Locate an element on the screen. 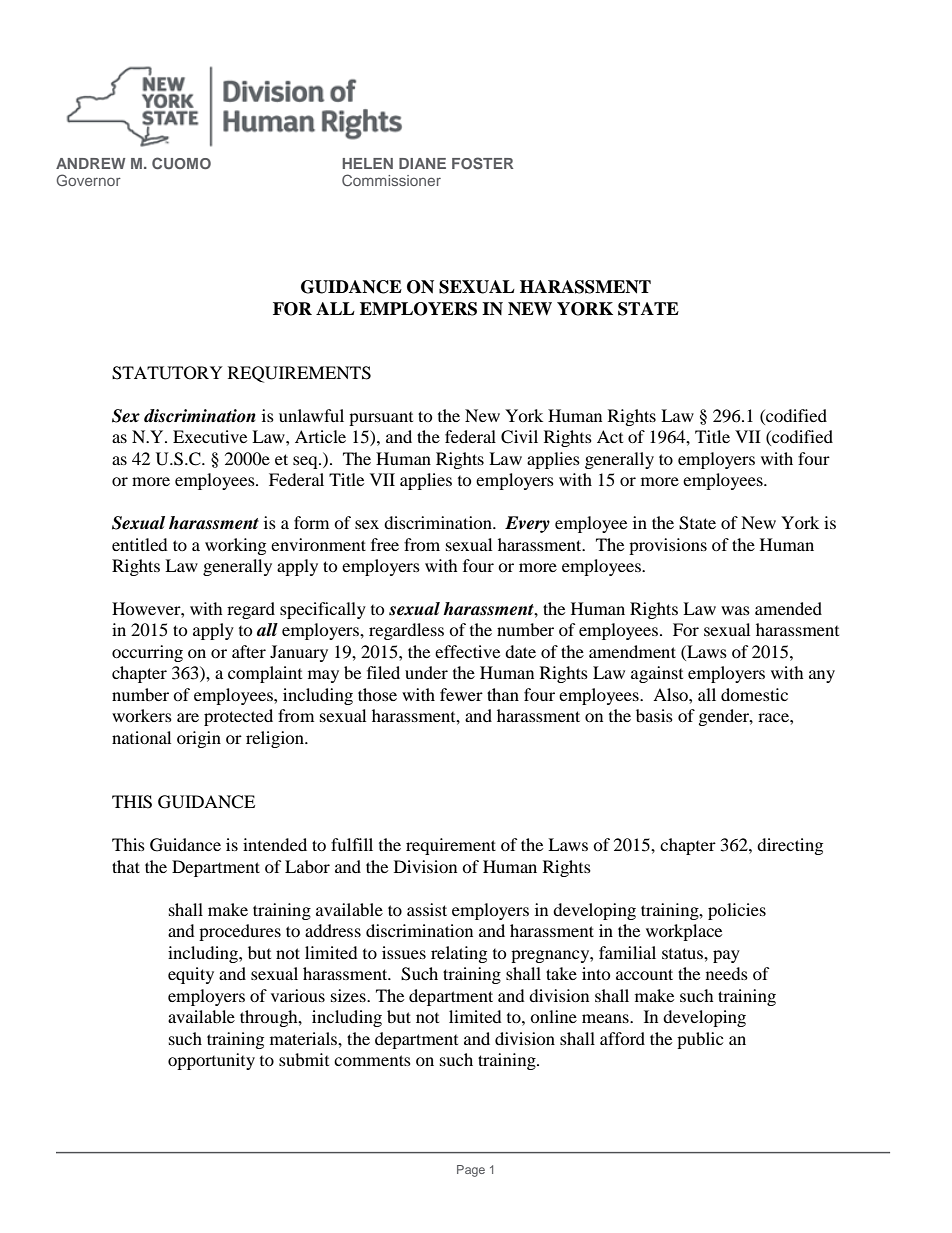  fewer is located at coordinates (461, 694).
